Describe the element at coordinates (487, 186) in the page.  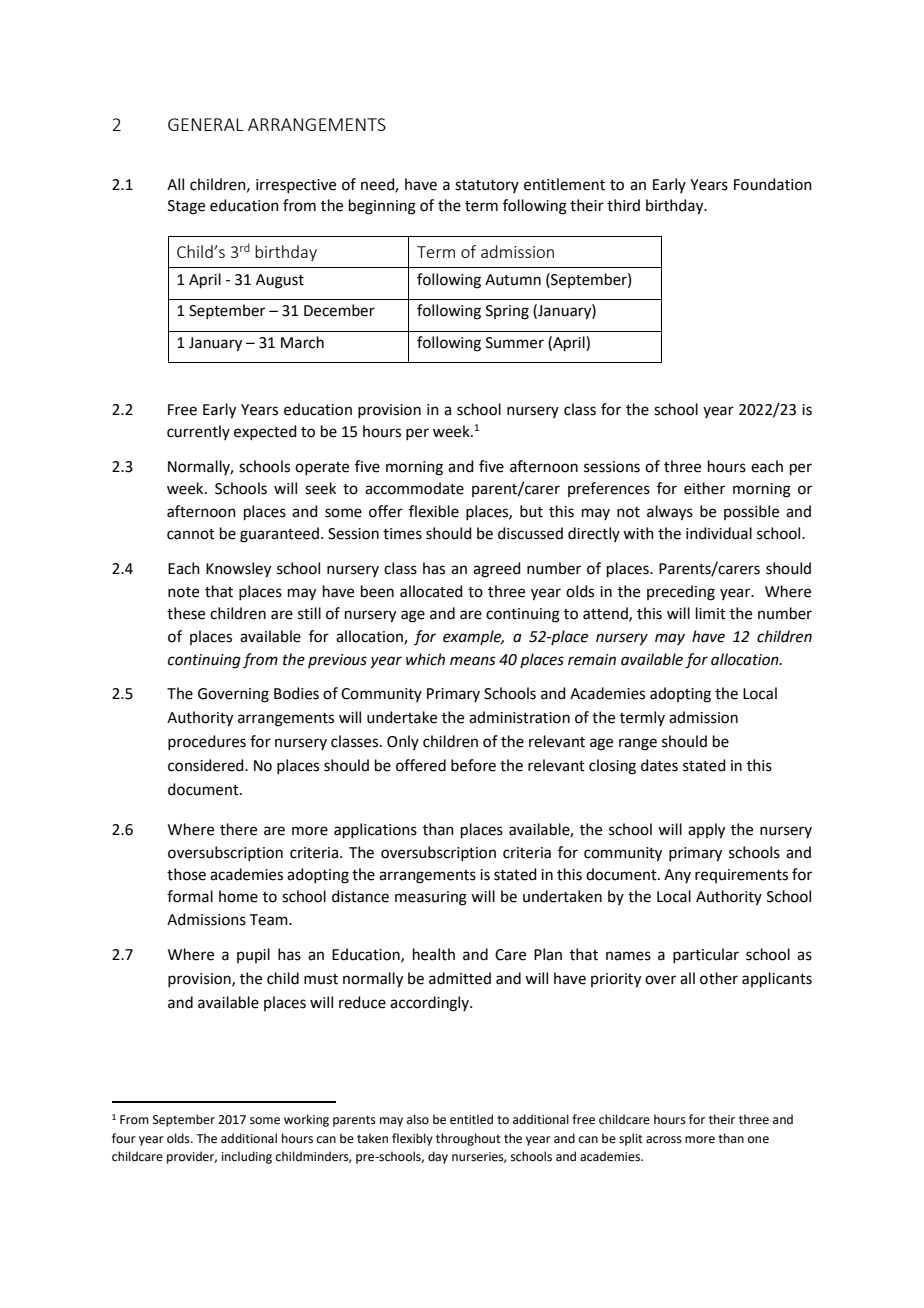
I see `statutory` at that location.
